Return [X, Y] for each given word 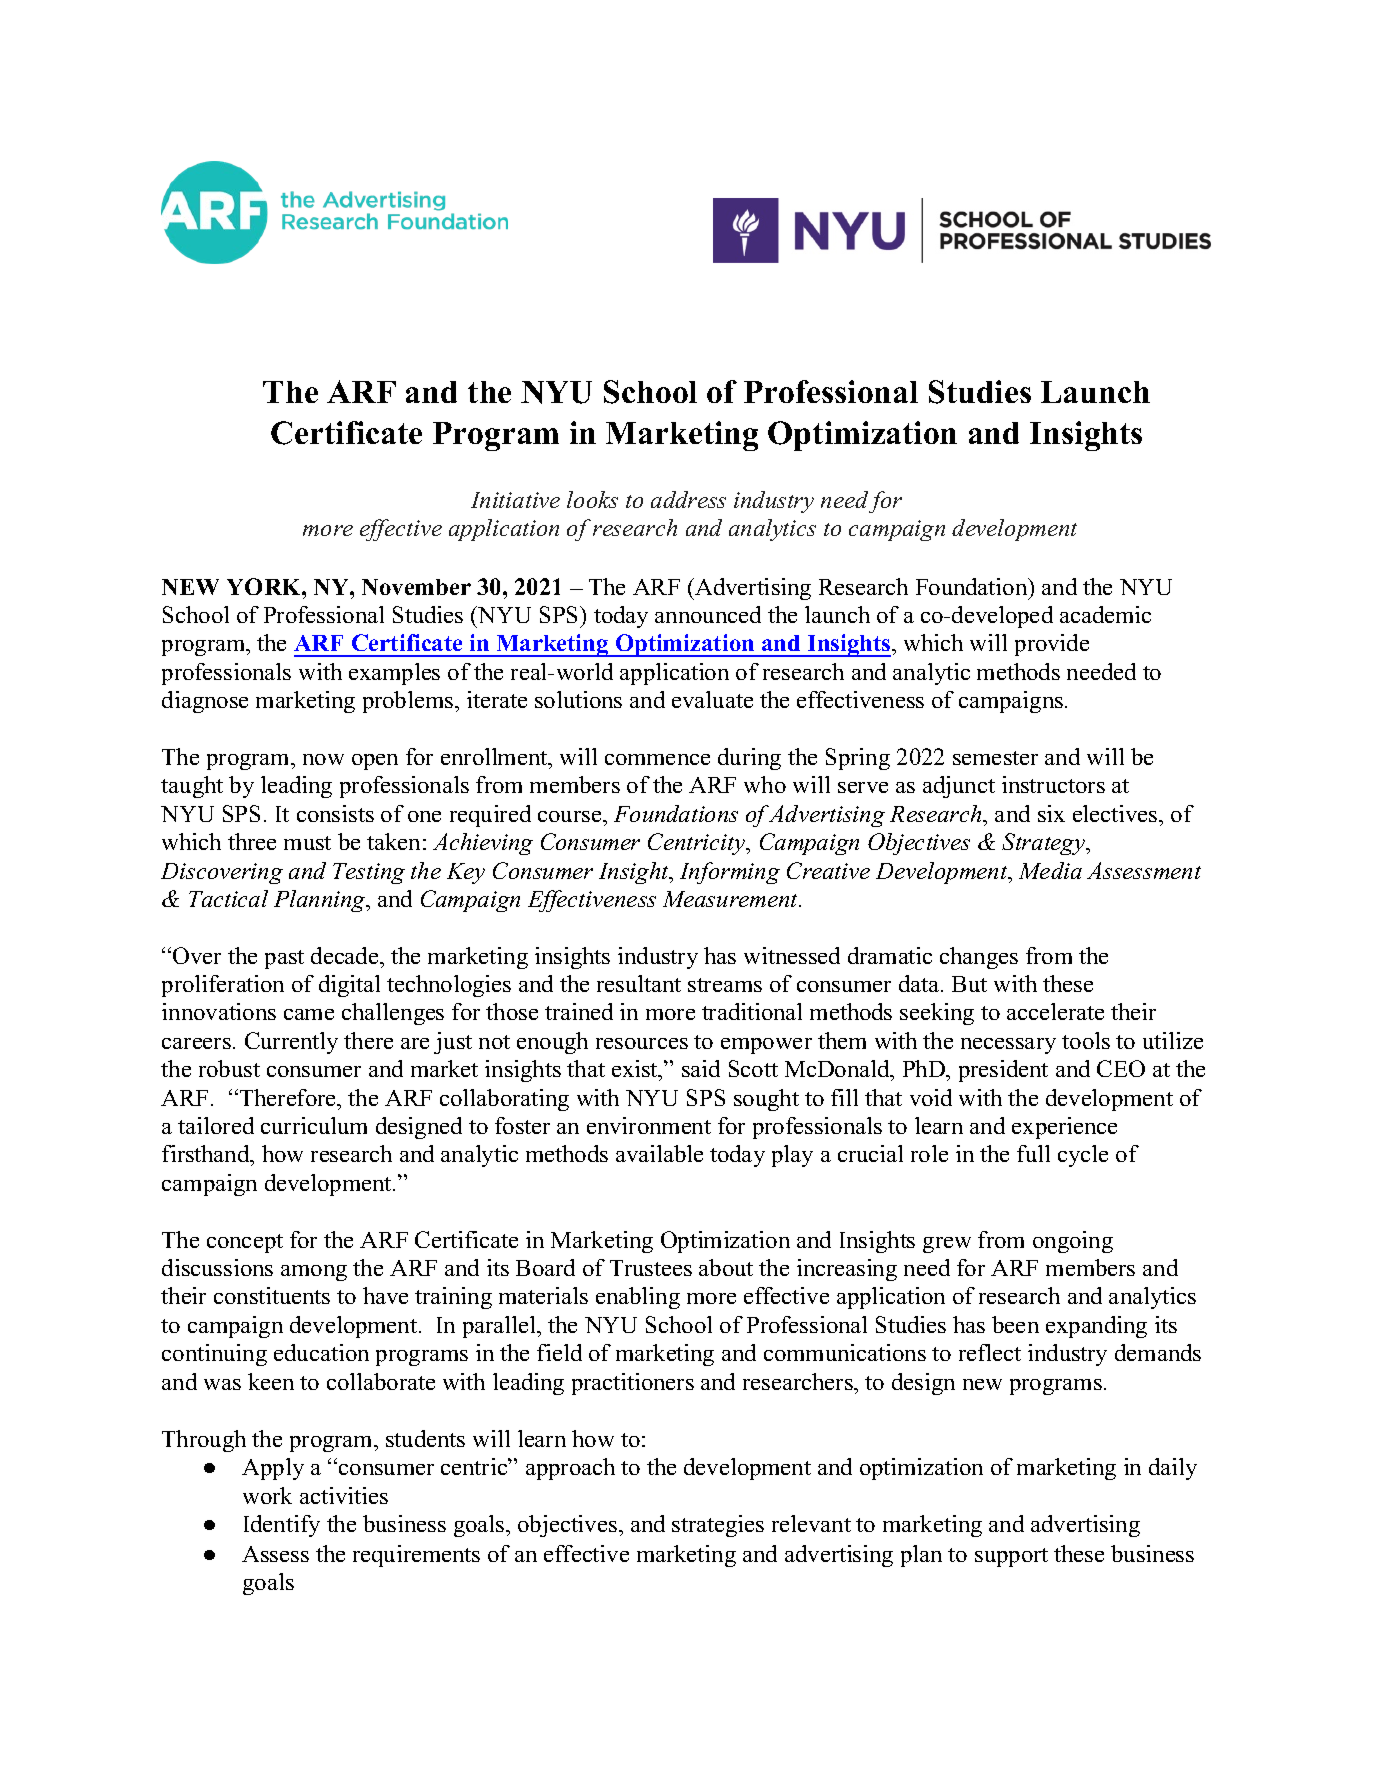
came [309, 1014]
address [688, 499]
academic [1105, 614]
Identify [282, 1526]
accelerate [1055, 1011]
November [416, 587]
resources [642, 1043]
